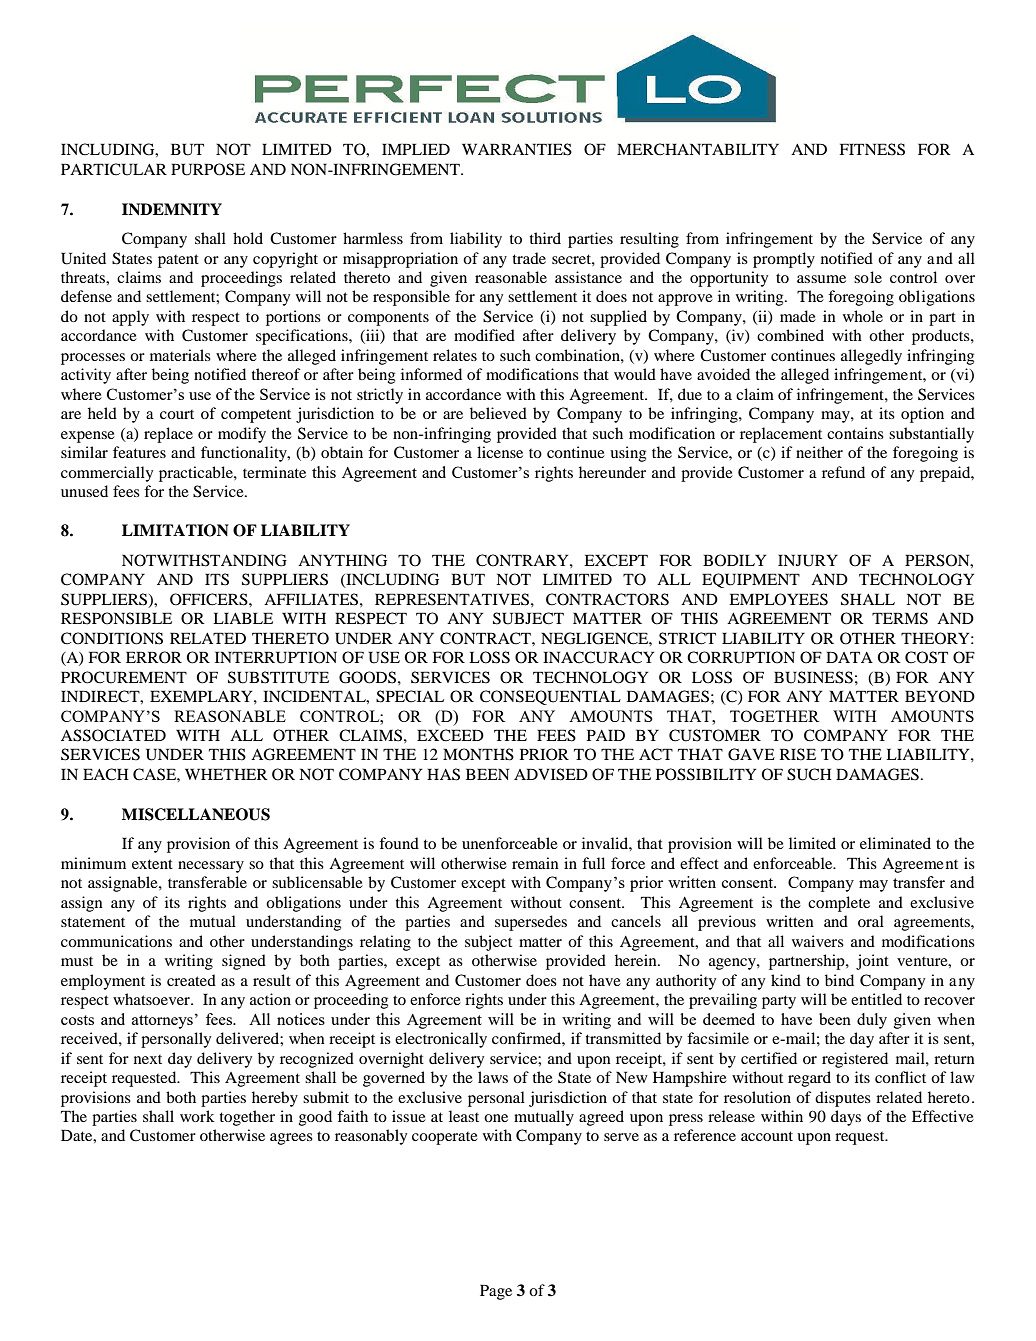  Describe the element at coordinates (291, 1139) in the page. I see `agrees` at that location.
